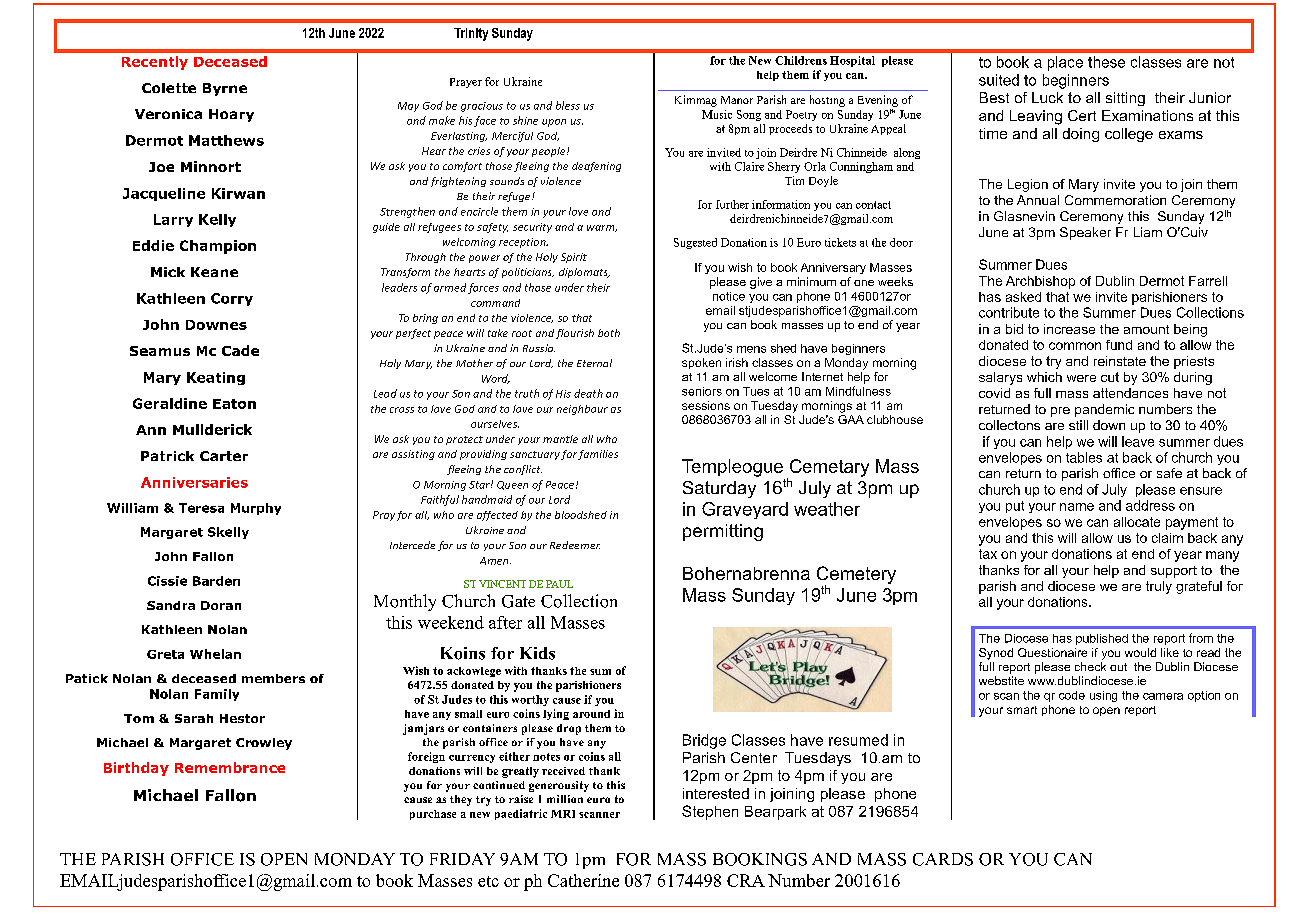 The width and height of the screenshot is (1308, 924). I want to click on families, so click(598, 455).
